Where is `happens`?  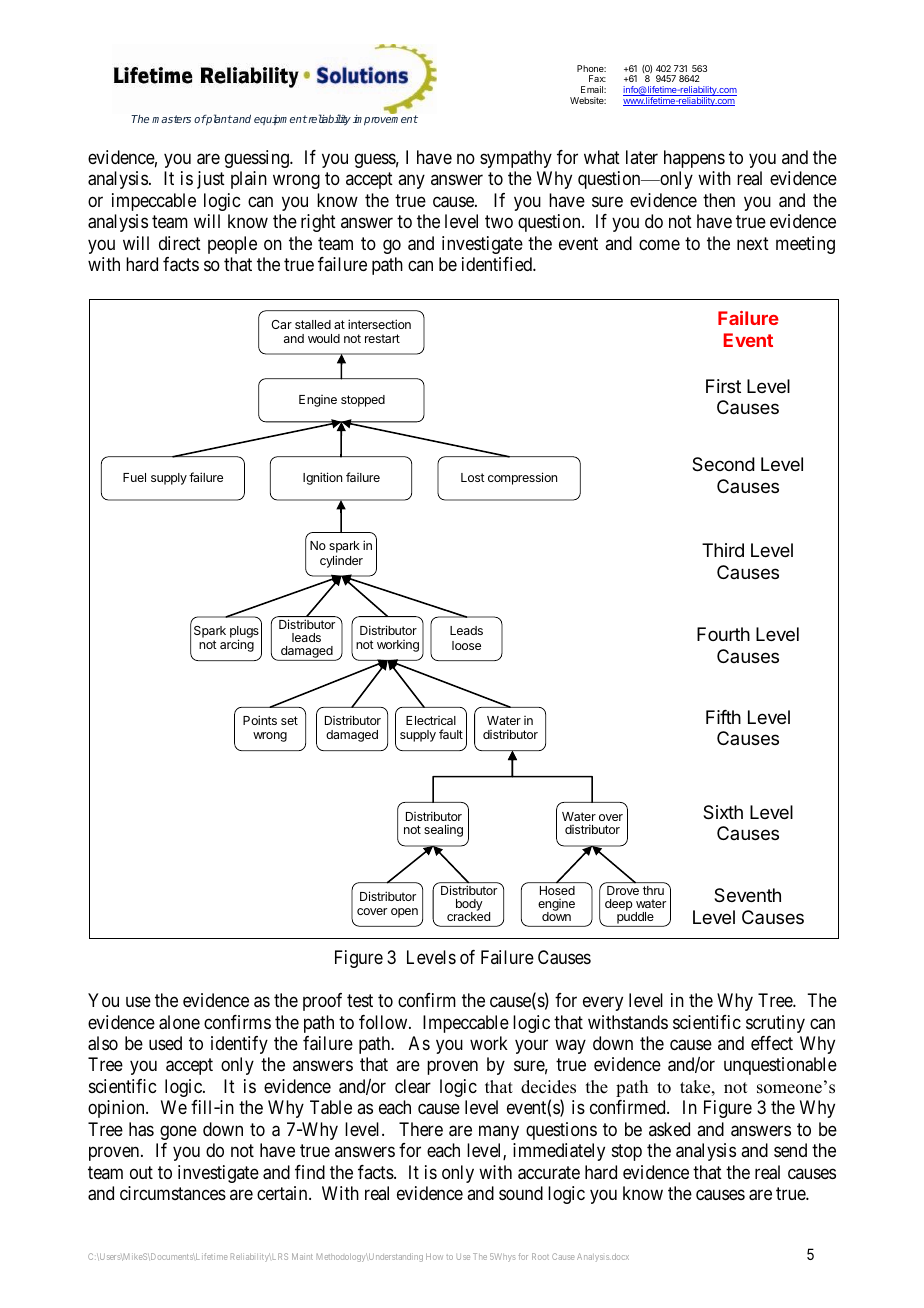 happens is located at coordinates (694, 159).
